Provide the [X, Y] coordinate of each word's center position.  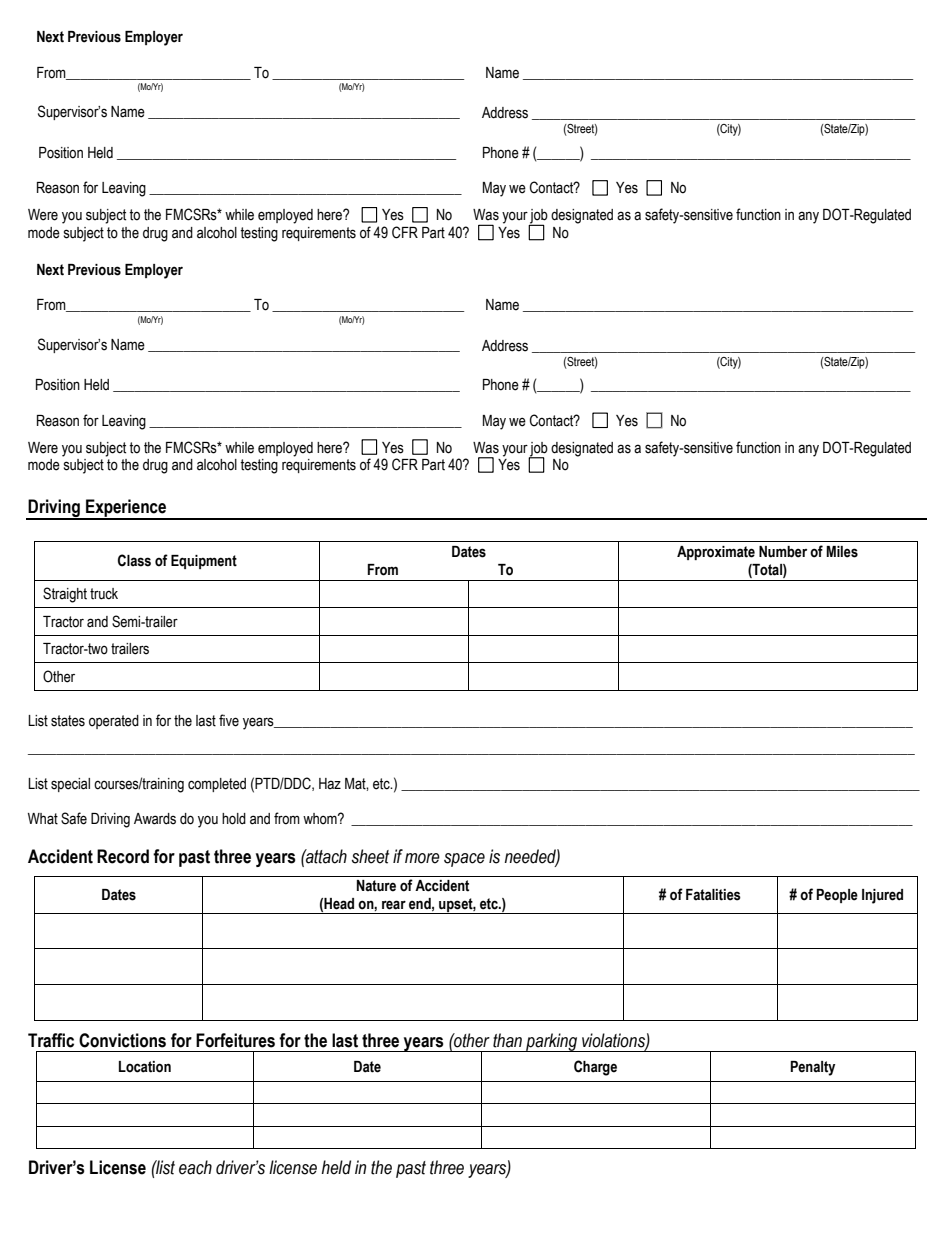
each [195, 1167]
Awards [155, 819]
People [837, 896]
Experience [126, 509]
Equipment [204, 562]
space [464, 860]
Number [783, 552]
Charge [595, 1068]
